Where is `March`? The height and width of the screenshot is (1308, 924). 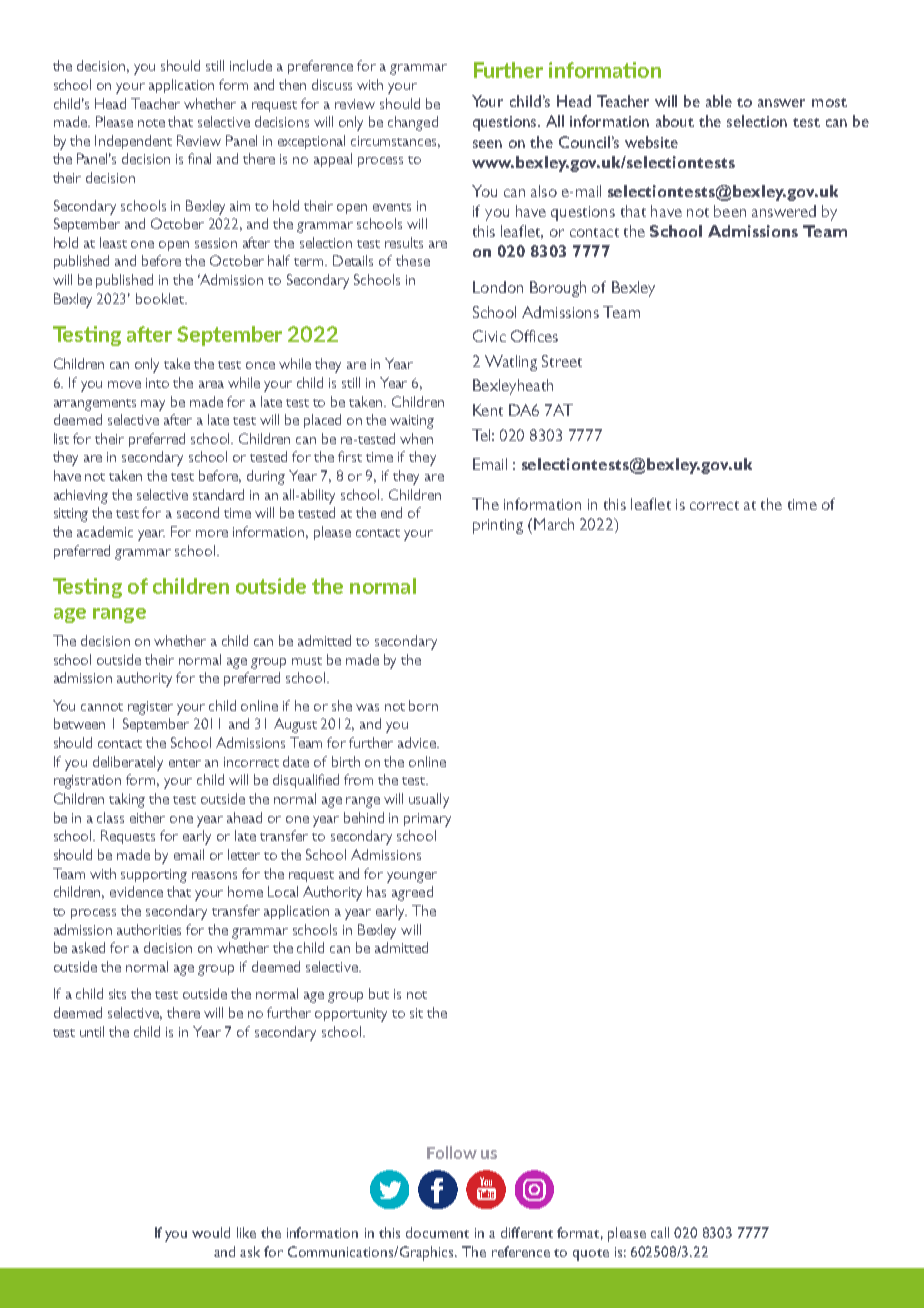 March is located at coordinates (554, 524).
